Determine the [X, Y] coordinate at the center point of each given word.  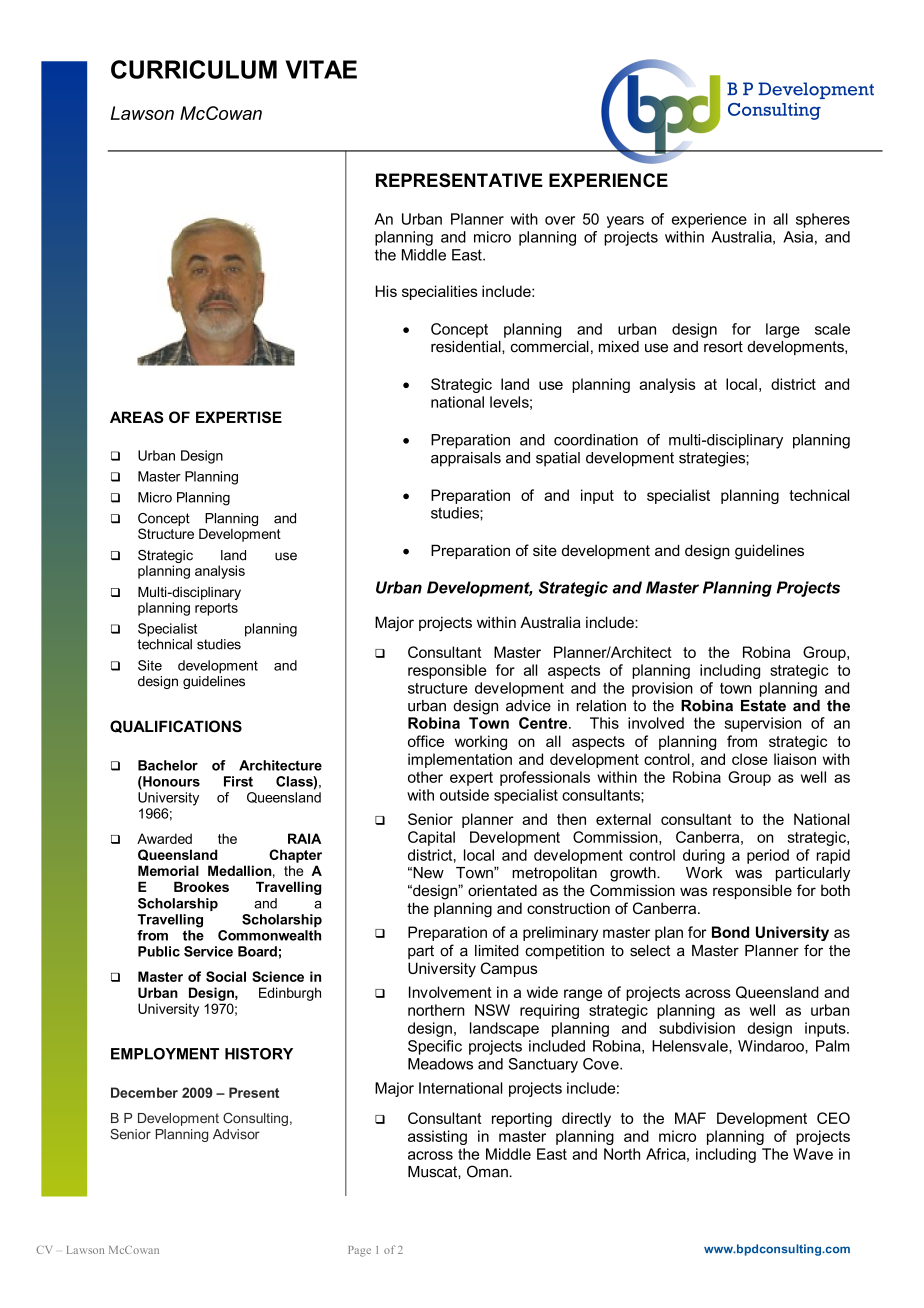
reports [216, 609]
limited [497, 951]
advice [528, 706]
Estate [763, 706]
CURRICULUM [194, 69]
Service [208, 951]
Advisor [236, 1134]
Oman [488, 1171]
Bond [730, 932]
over [560, 220]
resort [723, 347]
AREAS [137, 417]
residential [467, 347]
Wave [813, 1154]
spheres [823, 220]
